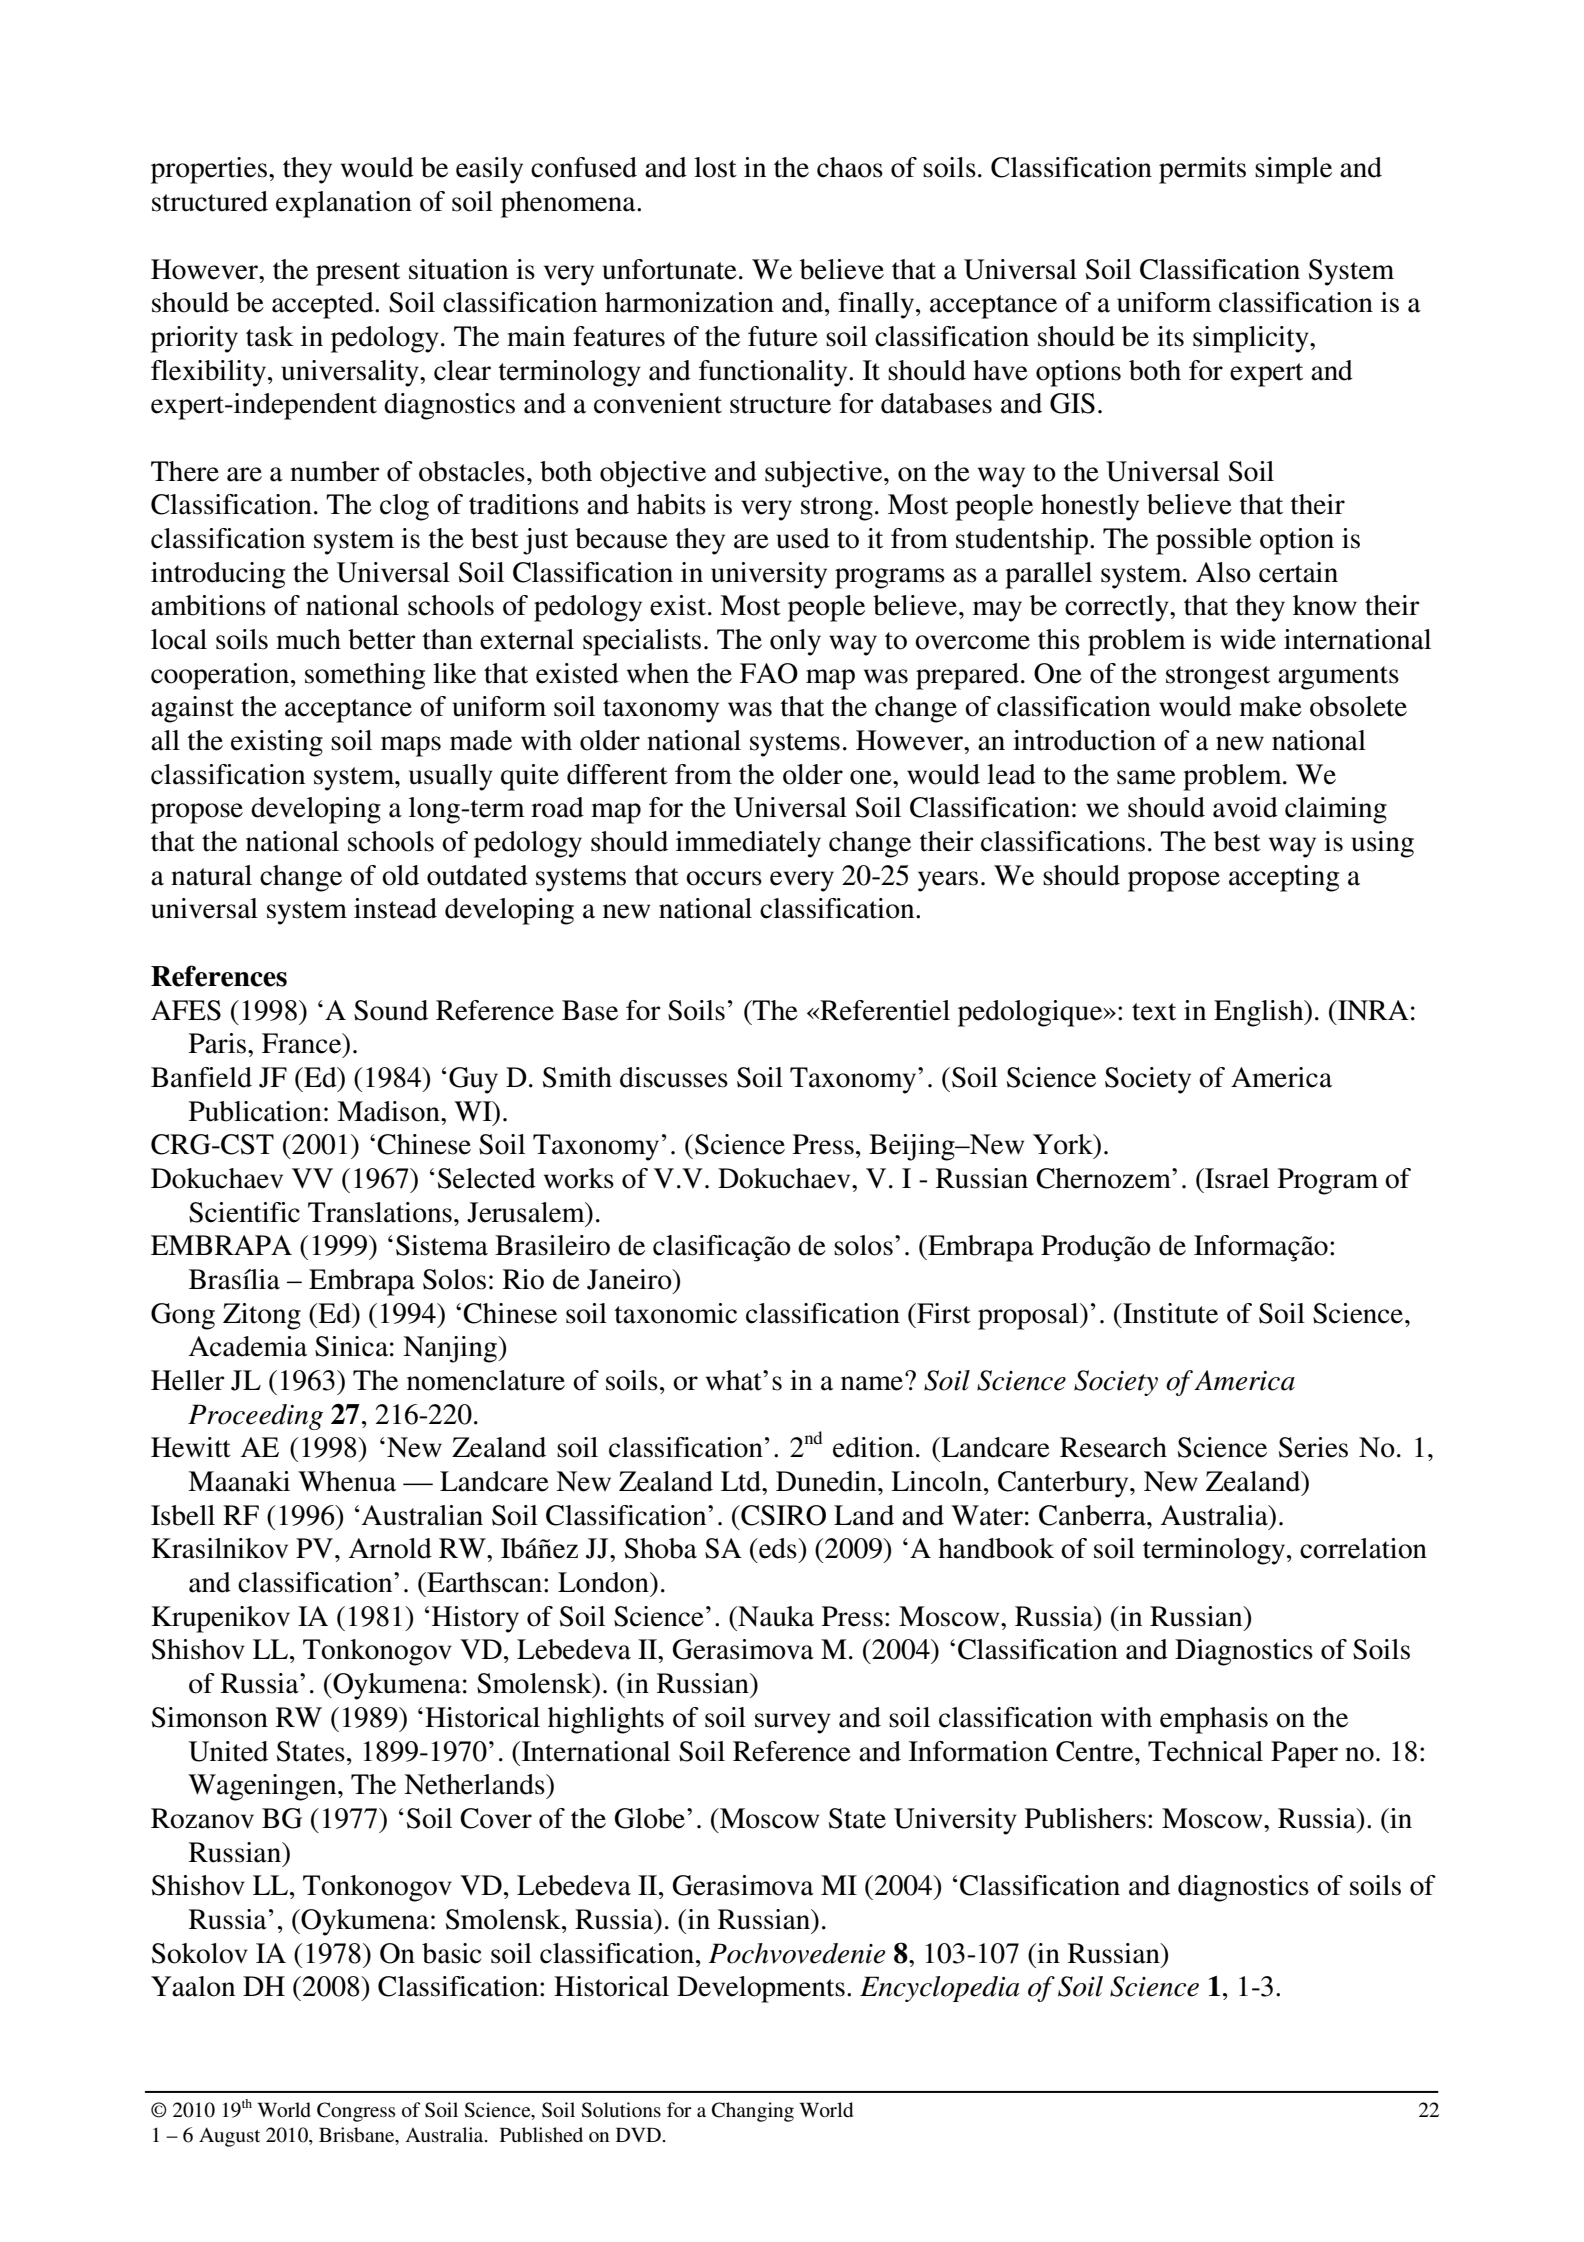 Image resolution: width=1584 pixels, height=2242 pixels. Describe the element at coordinates (674, 1077) in the screenshot. I see `discusses` at that location.
